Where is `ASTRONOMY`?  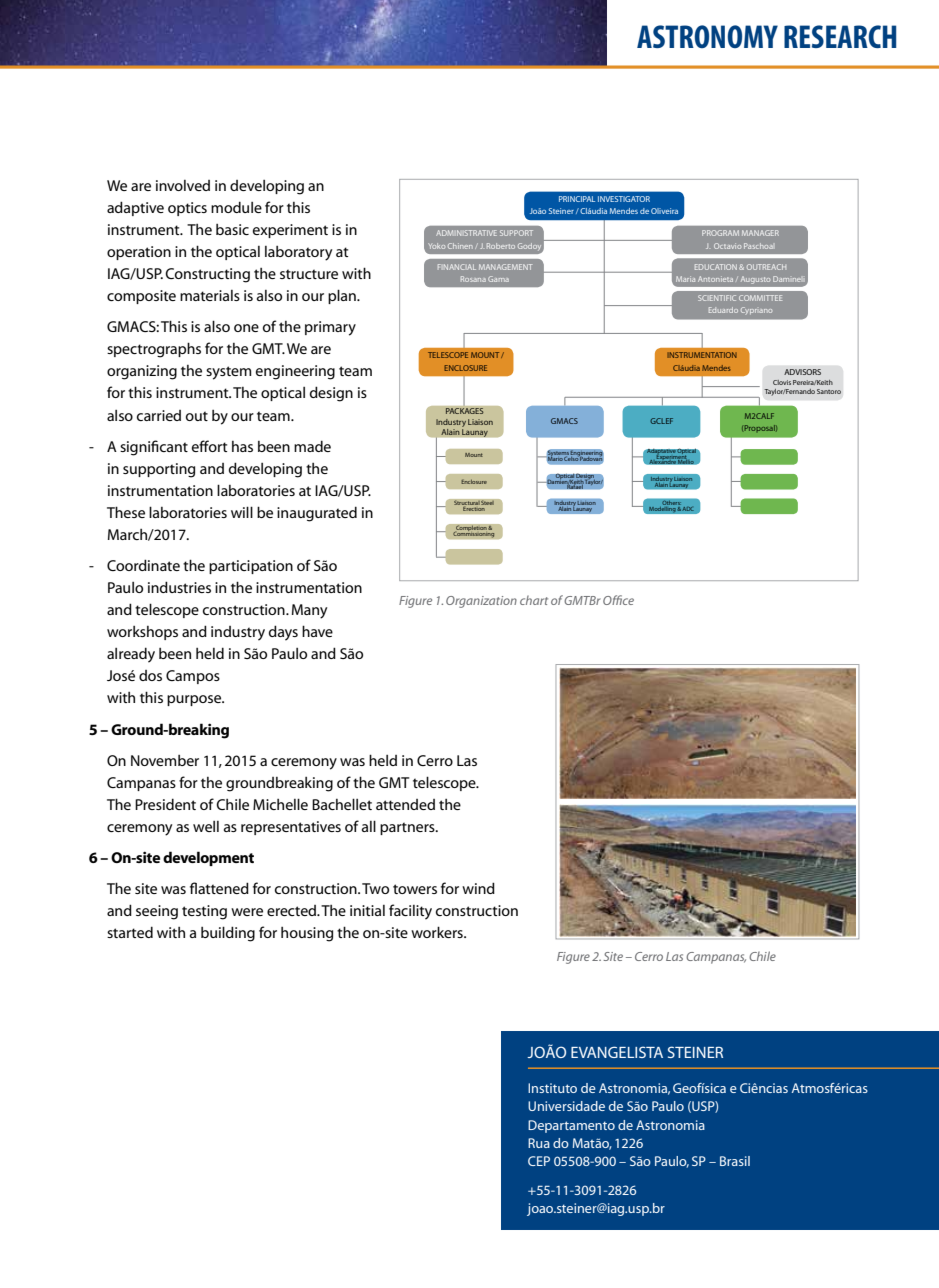 ASTRONOMY is located at coordinates (707, 36).
